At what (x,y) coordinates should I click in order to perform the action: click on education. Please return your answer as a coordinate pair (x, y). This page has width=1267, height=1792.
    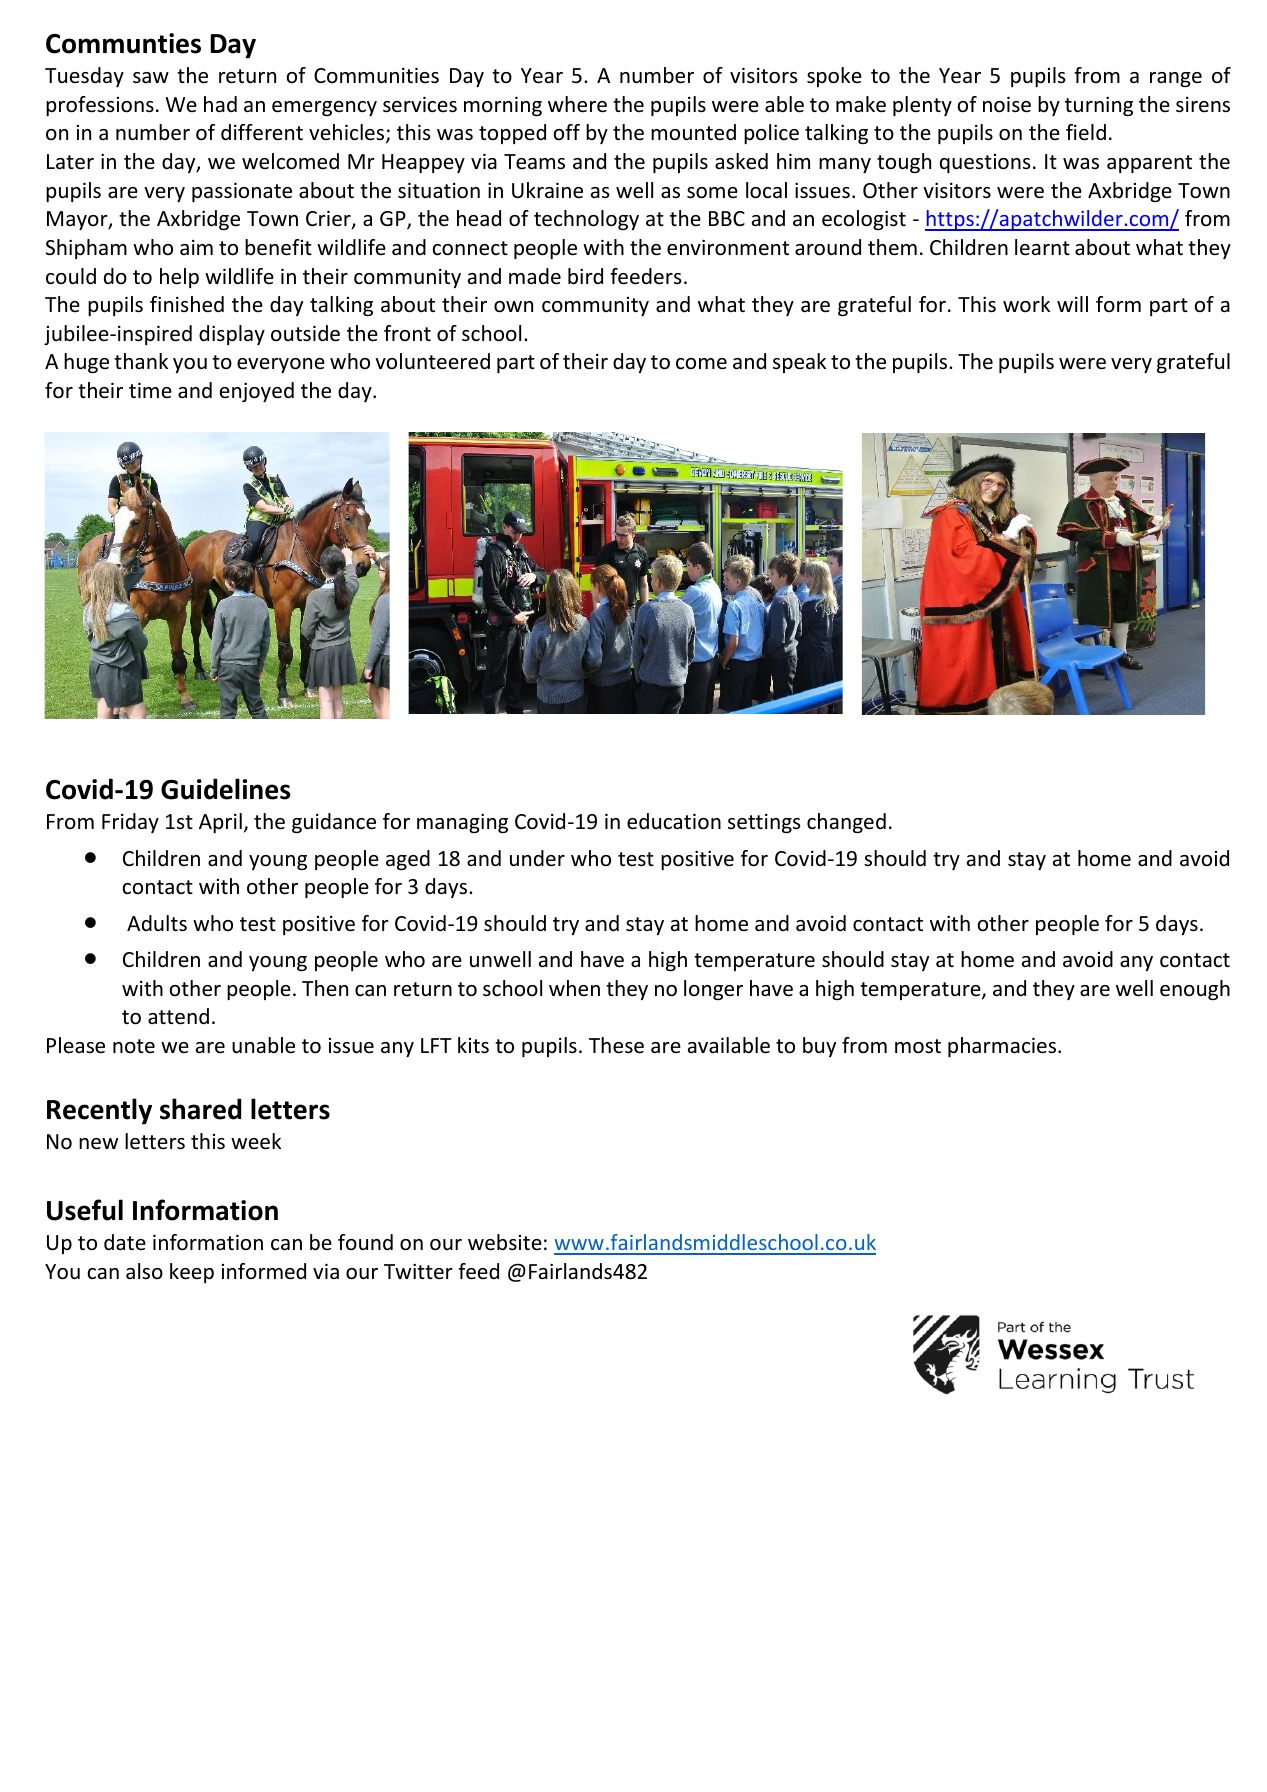
    Looking at the image, I should click on (674, 821).
